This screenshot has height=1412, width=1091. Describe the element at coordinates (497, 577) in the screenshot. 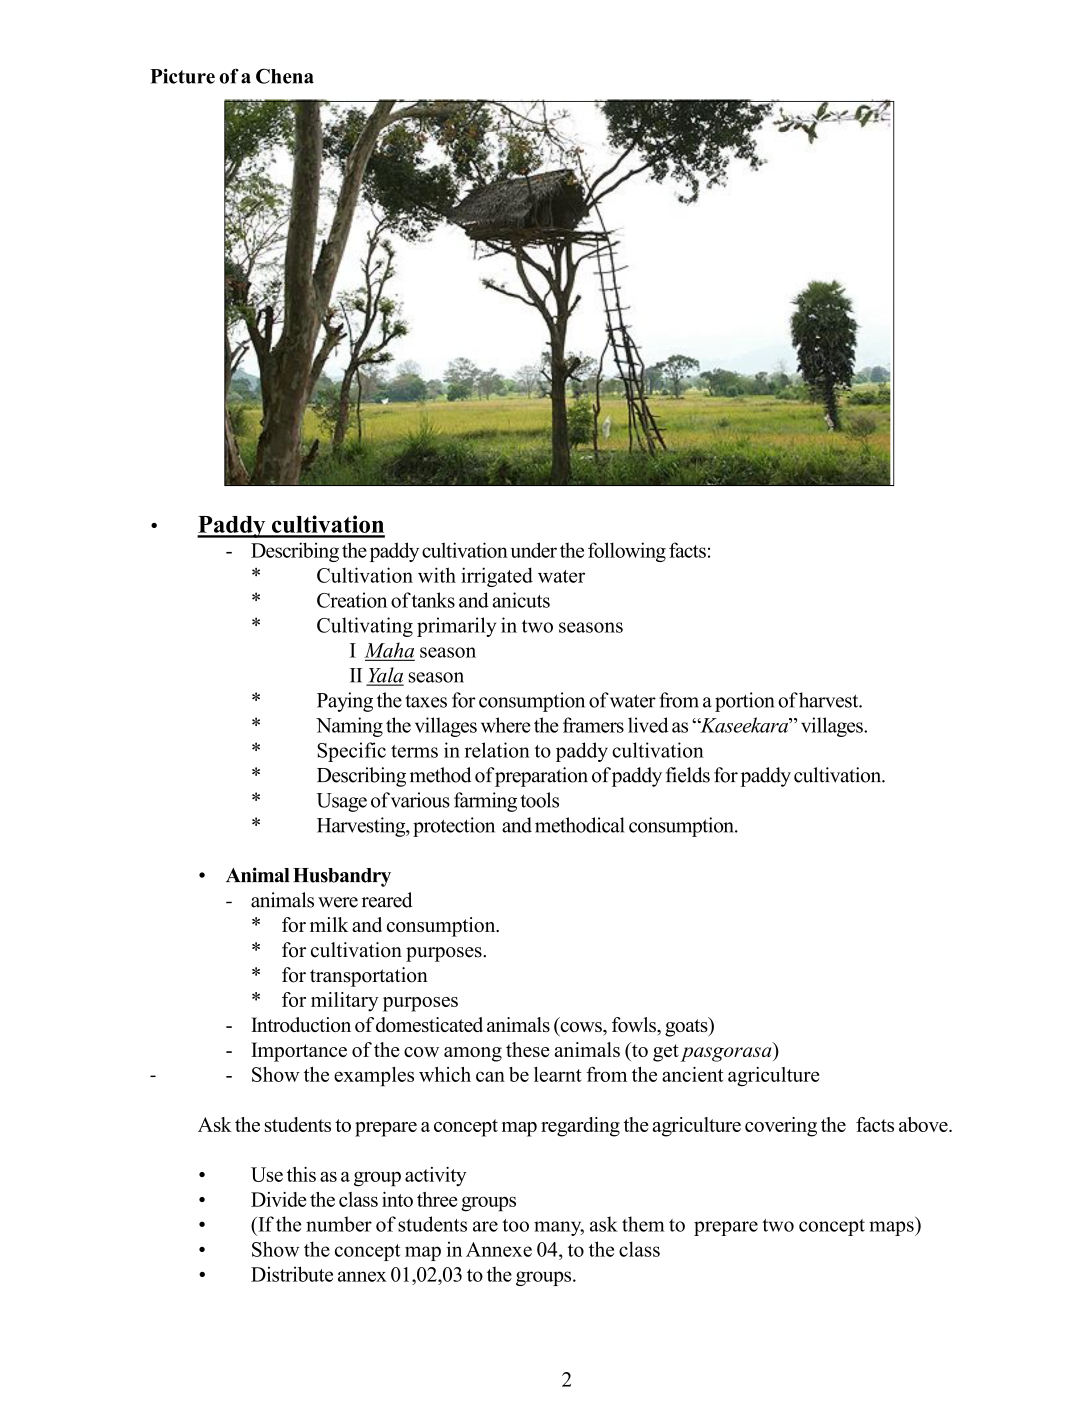

I see `irrigated` at that location.
